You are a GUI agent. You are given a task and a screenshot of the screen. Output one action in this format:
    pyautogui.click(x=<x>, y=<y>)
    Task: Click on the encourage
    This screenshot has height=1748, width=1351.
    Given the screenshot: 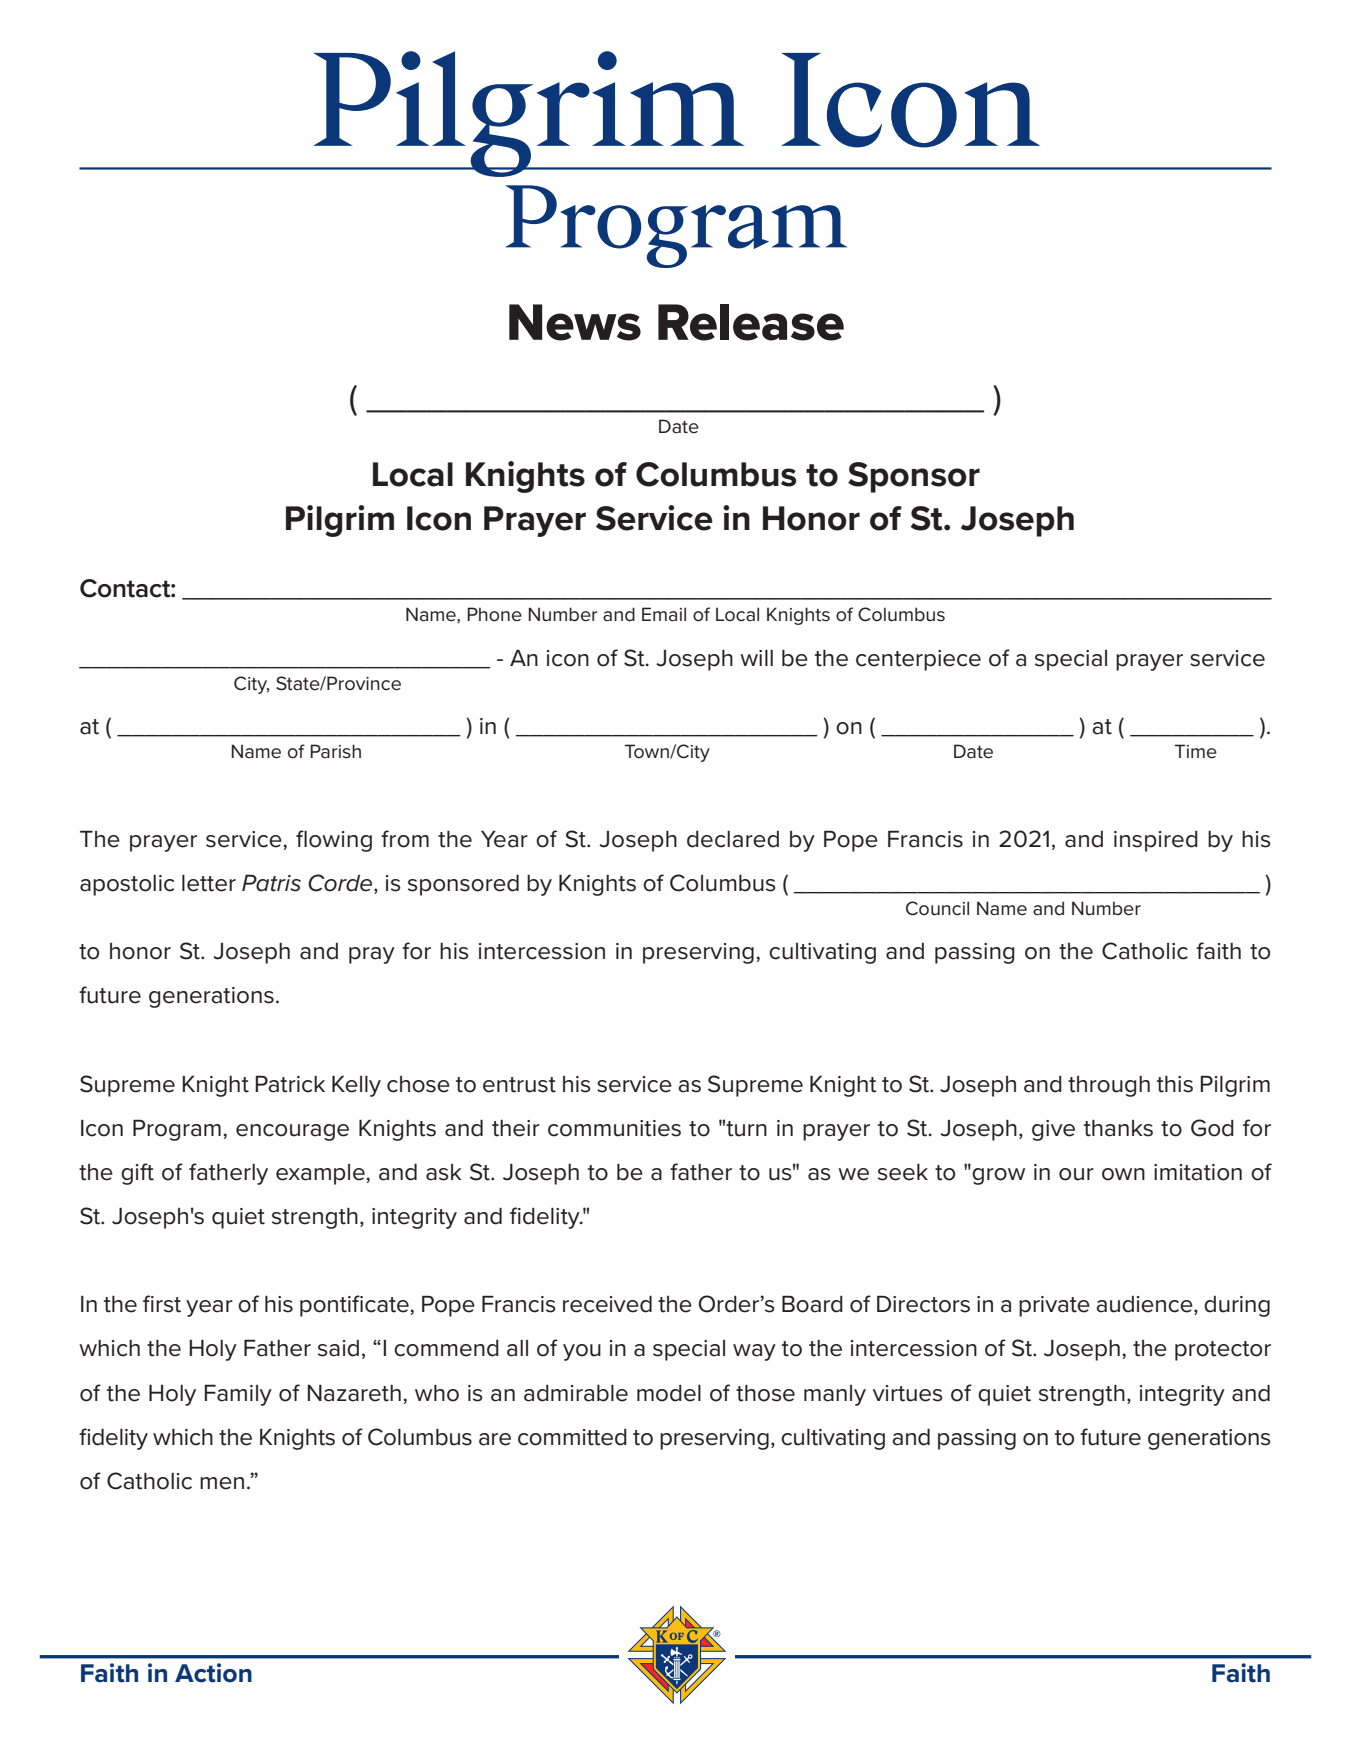 What is the action you would take?
    pyautogui.click(x=292, y=1132)
